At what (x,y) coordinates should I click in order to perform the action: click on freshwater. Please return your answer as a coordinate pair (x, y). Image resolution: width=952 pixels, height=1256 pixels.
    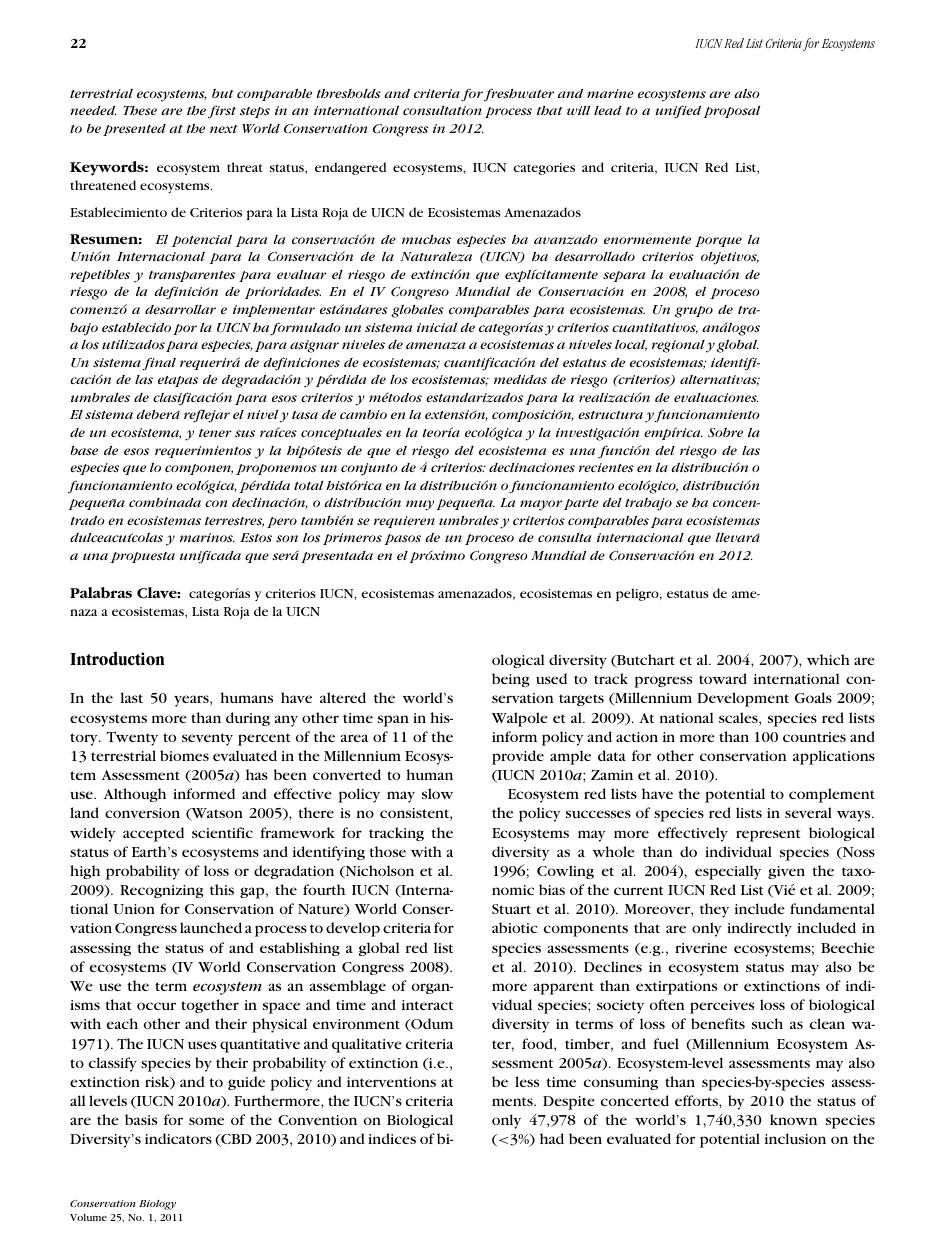
    Looking at the image, I should click on (518, 95).
